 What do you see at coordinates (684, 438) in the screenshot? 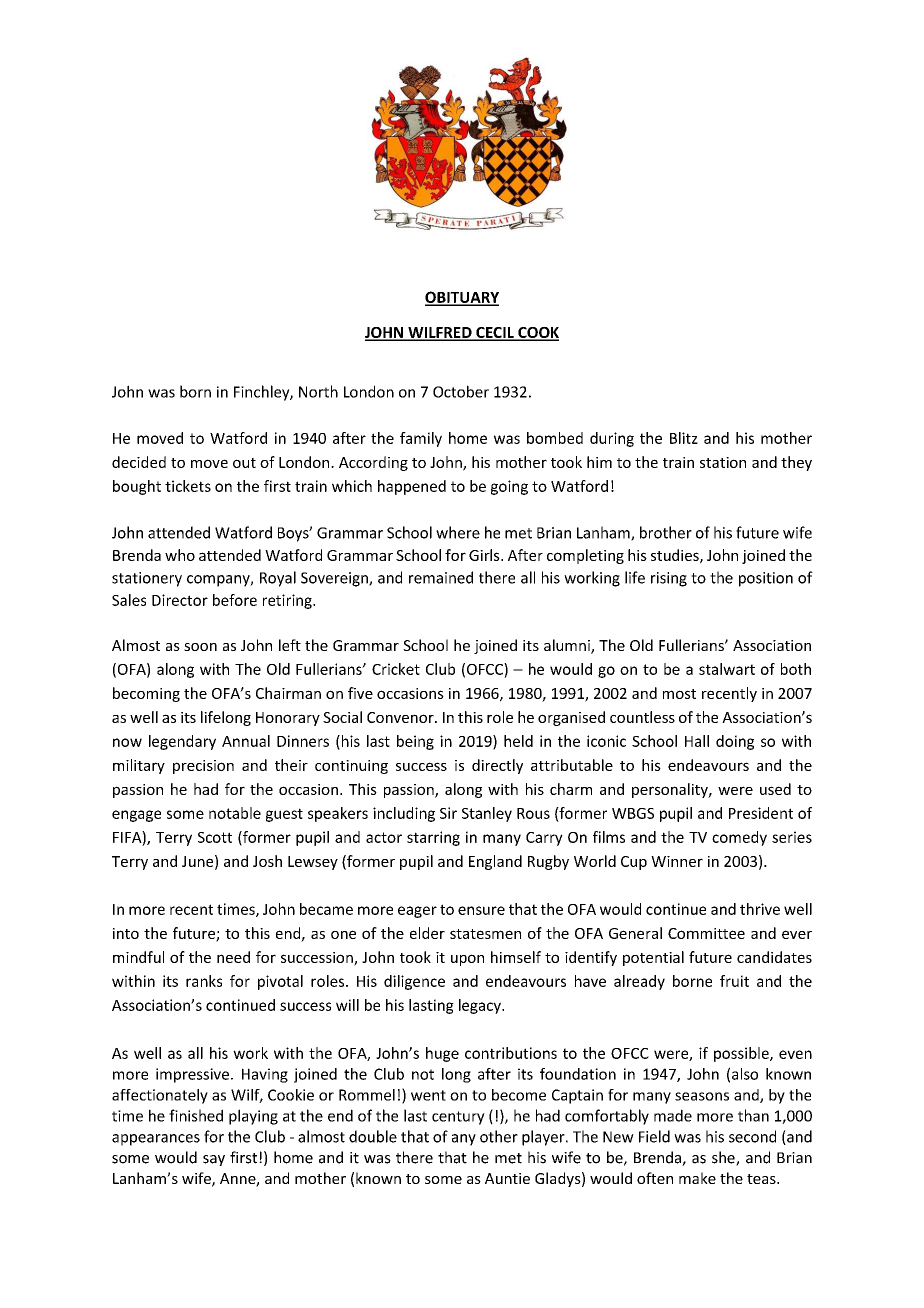
I see `Blitz` at bounding box center [684, 438].
